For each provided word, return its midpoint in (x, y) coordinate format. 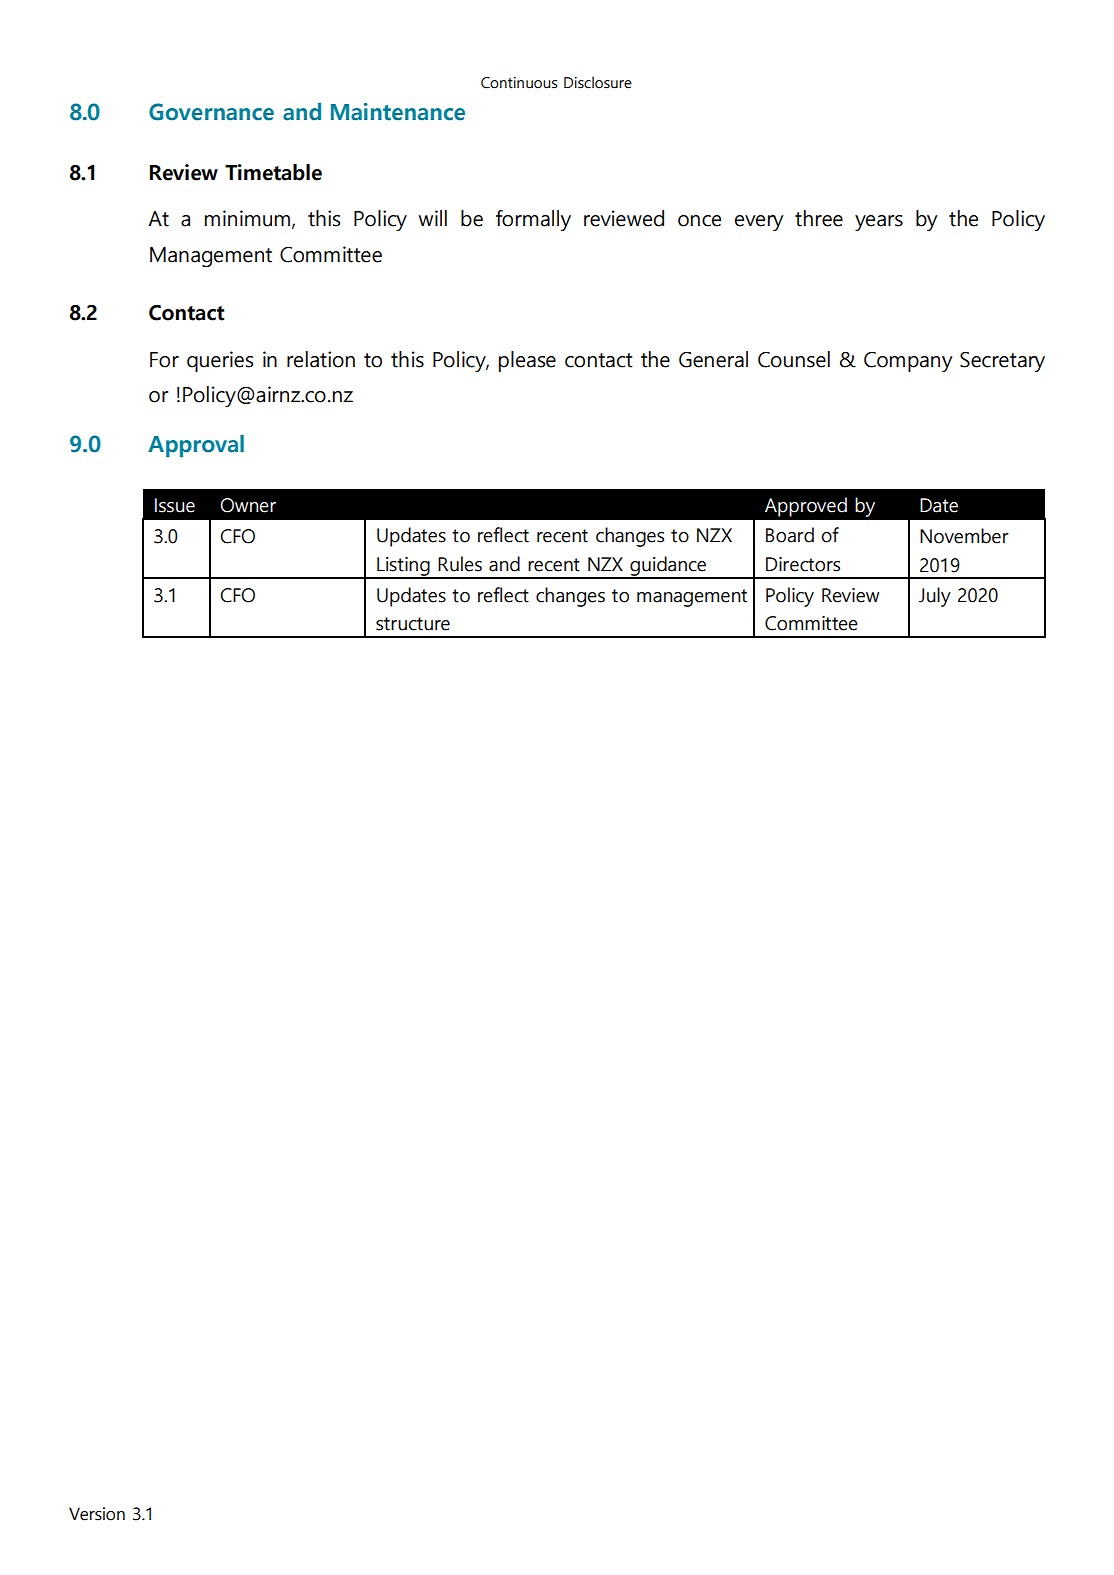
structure (413, 624)
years (879, 223)
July (935, 597)
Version (97, 1514)
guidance (668, 567)
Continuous (519, 83)
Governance (211, 112)
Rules (460, 564)
